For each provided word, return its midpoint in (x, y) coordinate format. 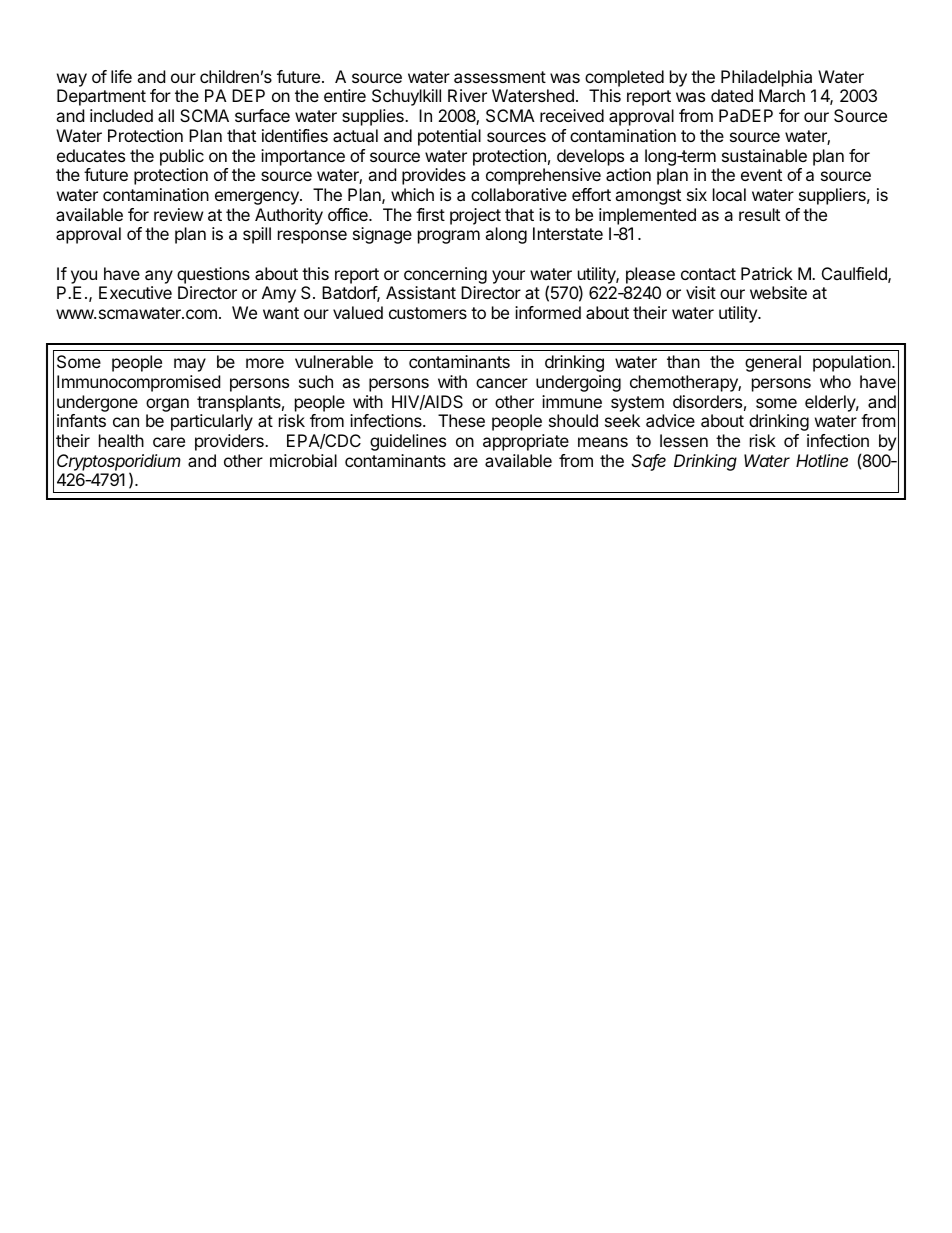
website (778, 292)
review (179, 214)
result (759, 214)
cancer (502, 383)
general (773, 363)
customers (428, 313)
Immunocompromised (138, 383)
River (467, 95)
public (182, 157)
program (449, 237)
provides (434, 176)
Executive (135, 292)
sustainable (764, 155)
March (782, 95)
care (169, 442)
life (121, 76)
